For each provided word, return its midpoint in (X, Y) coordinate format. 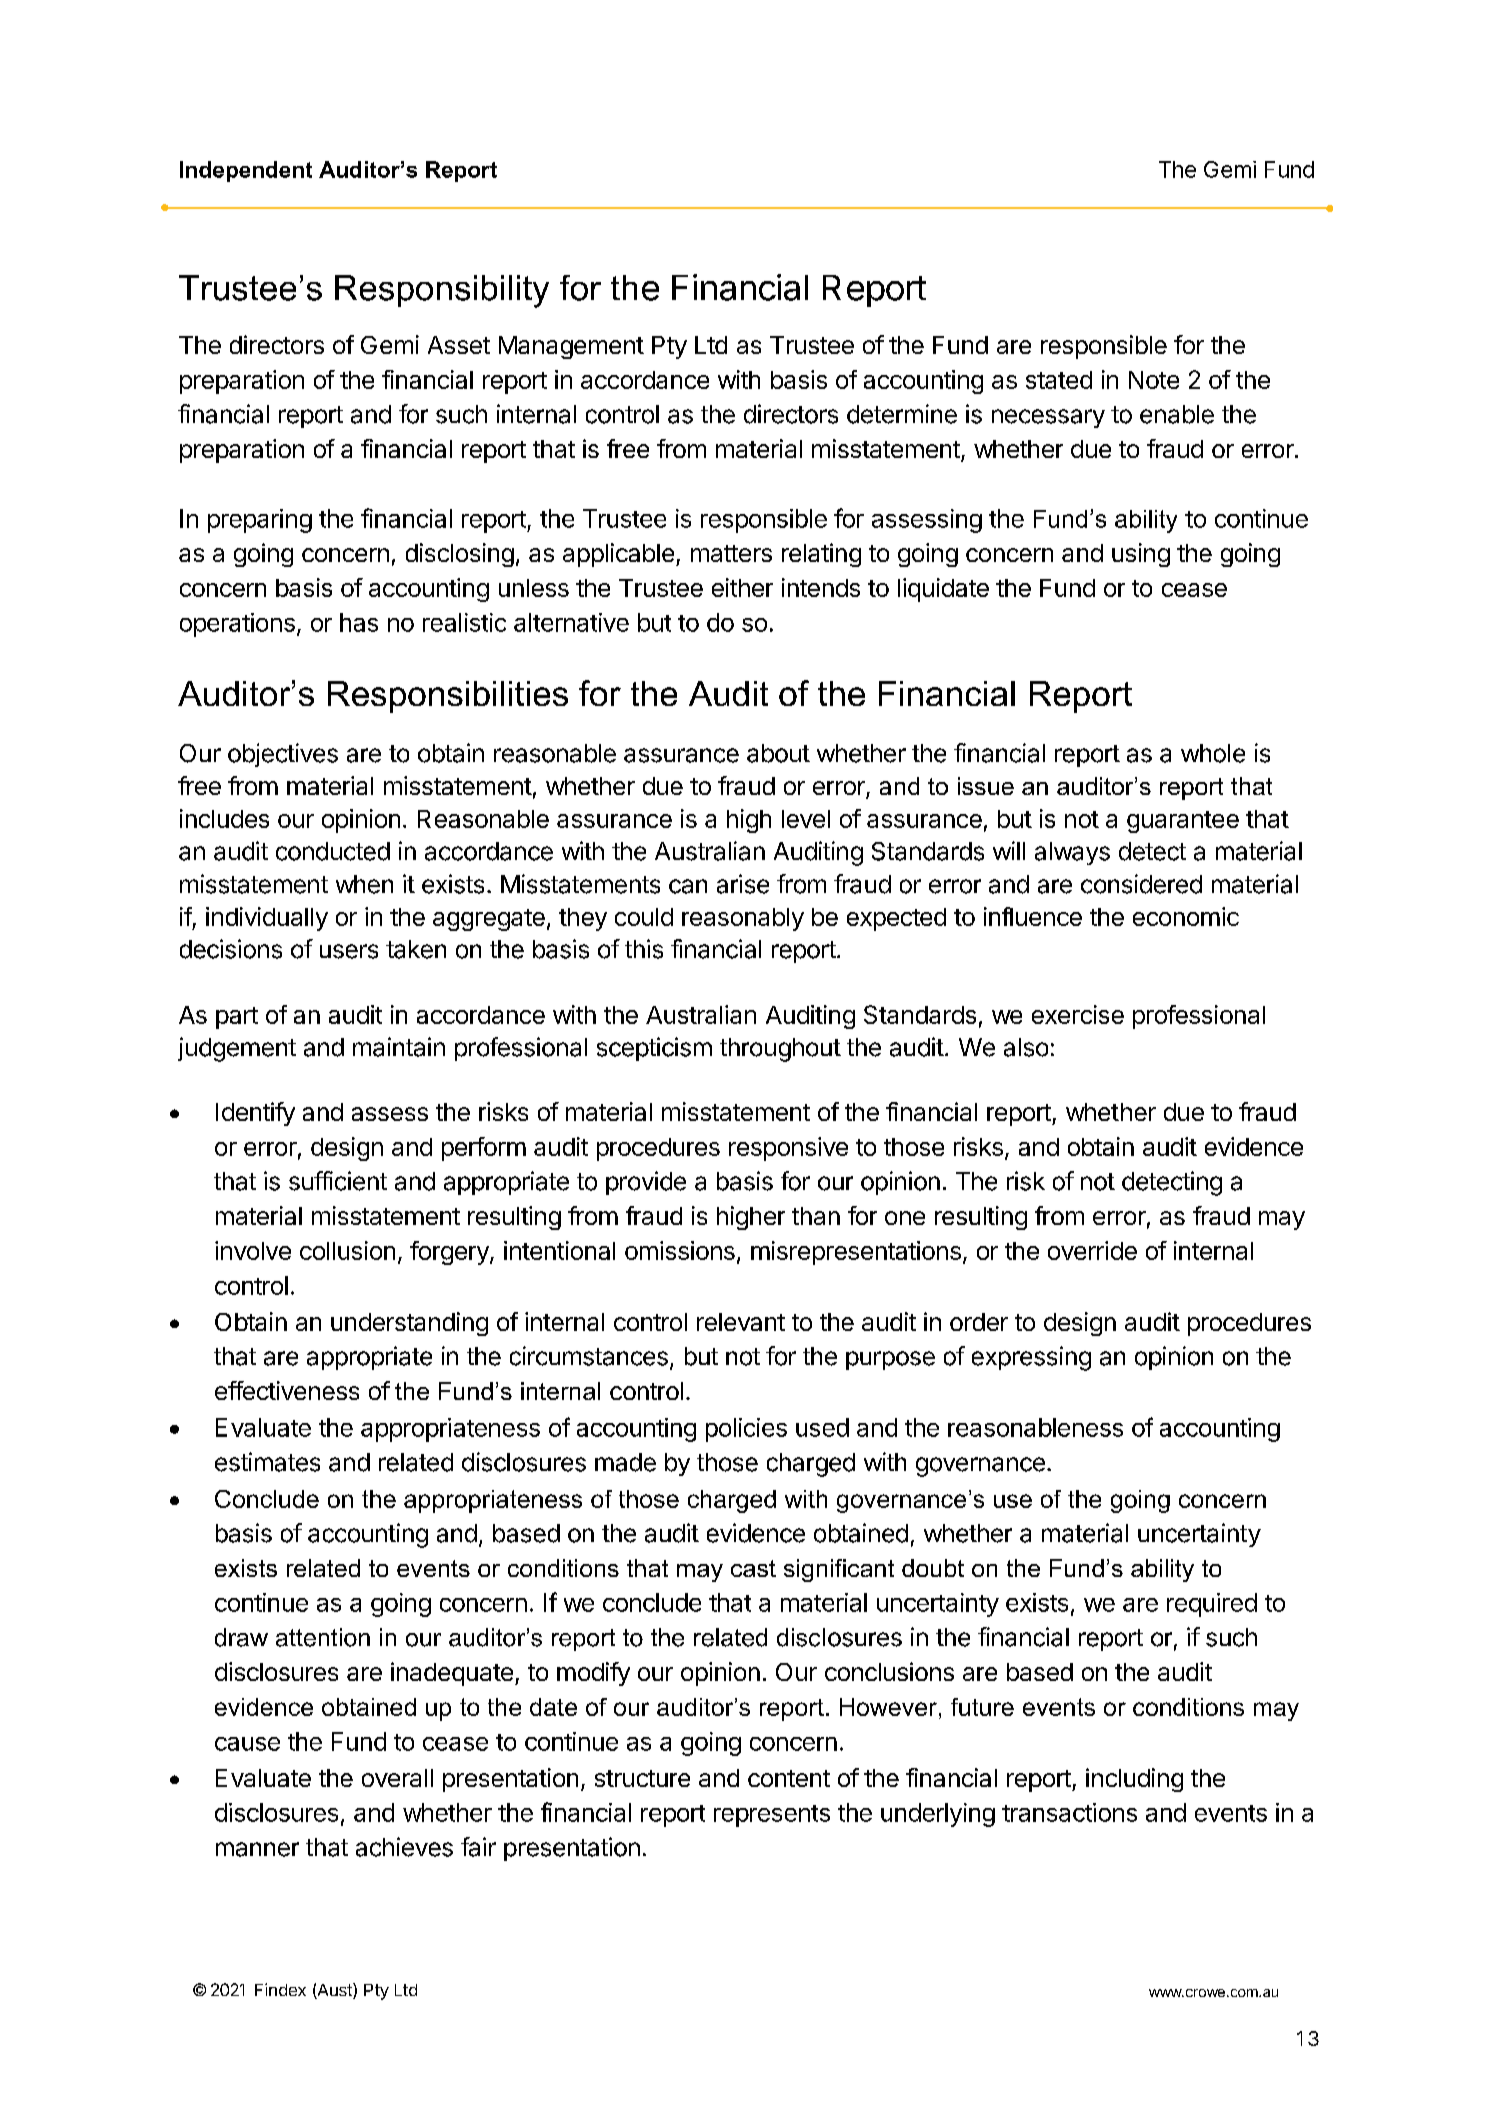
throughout (780, 1050)
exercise (1078, 1014)
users (349, 951)
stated (1059, 380)
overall (397, 1778)
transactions (1069, 1812)
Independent (246, 171)
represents (772, 1816)
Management (571, 347)
